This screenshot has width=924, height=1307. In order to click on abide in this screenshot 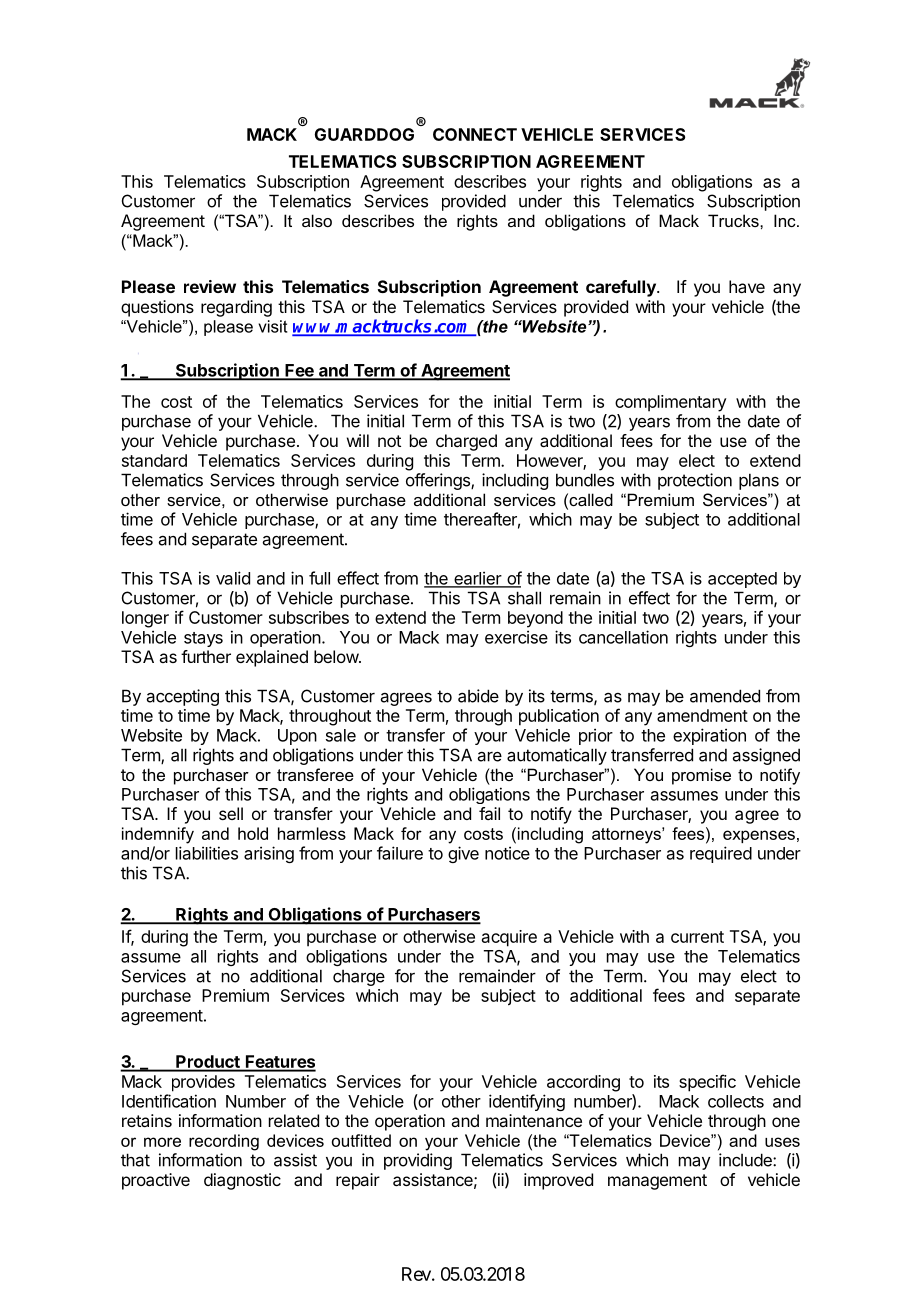, I will do `click(478, 696)`.
